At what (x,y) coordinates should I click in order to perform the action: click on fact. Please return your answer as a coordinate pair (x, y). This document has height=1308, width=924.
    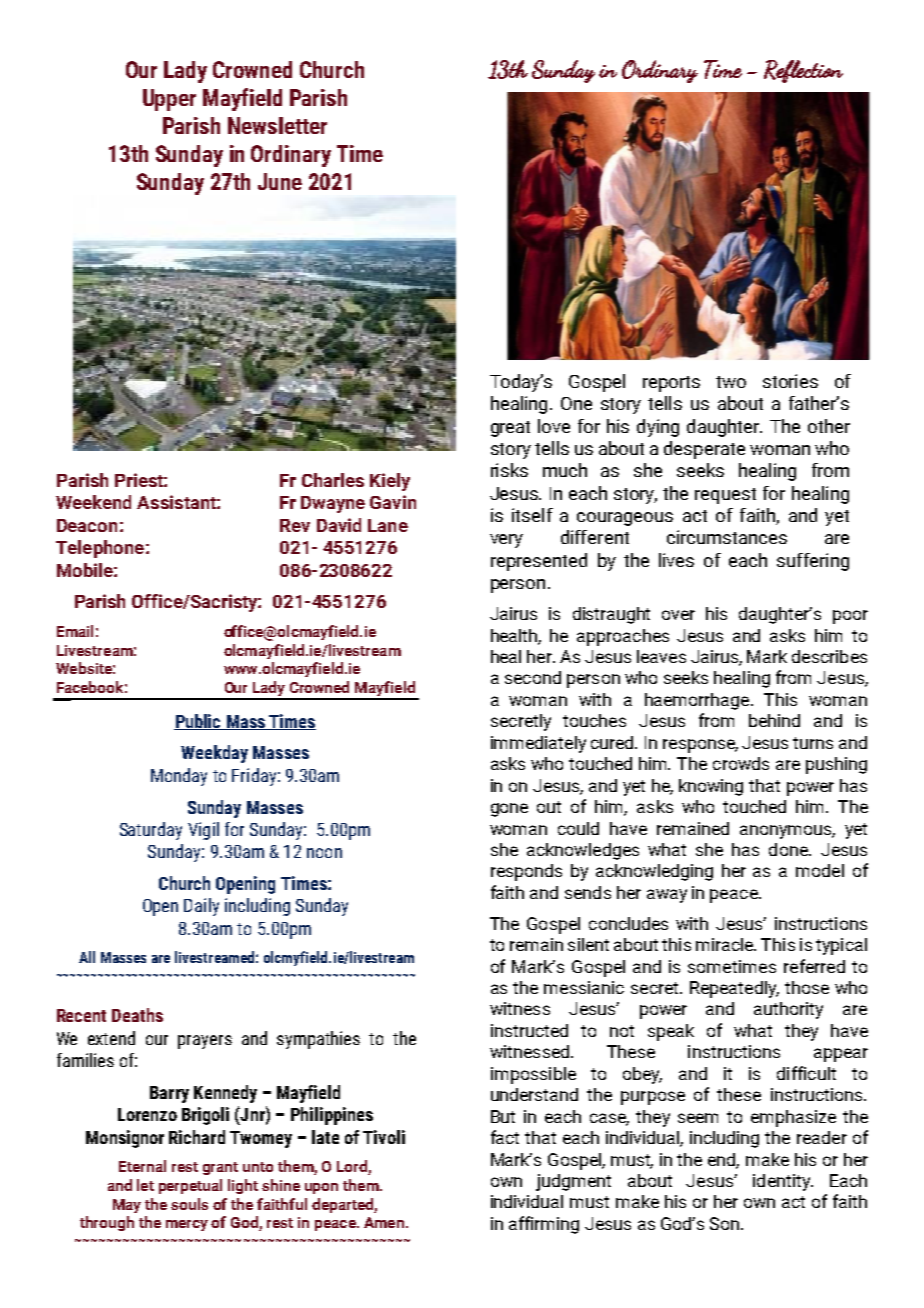
    Looking at the image, I should click on (505, 1137).
